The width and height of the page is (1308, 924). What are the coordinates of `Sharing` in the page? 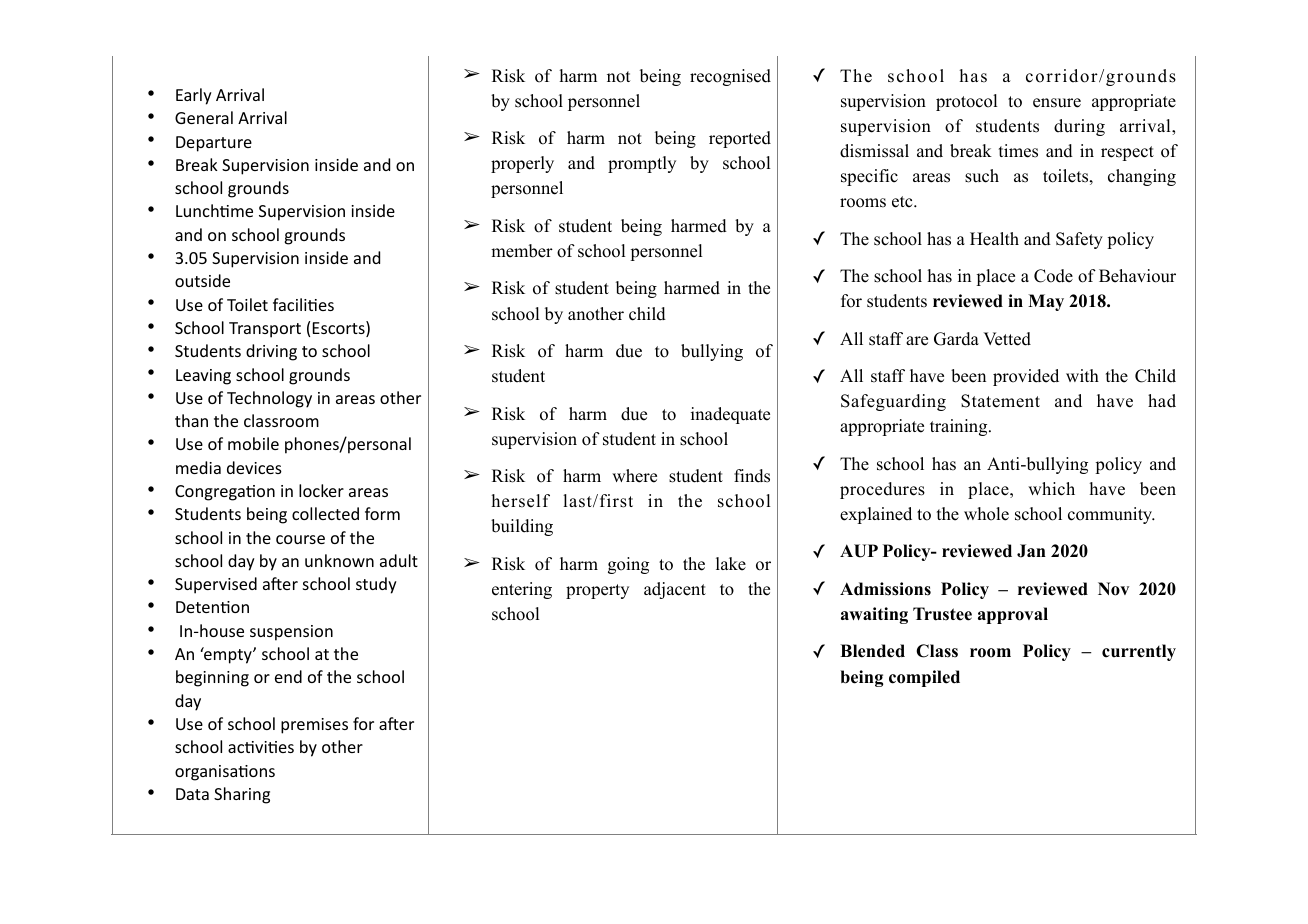 It's located at (242, 795).
